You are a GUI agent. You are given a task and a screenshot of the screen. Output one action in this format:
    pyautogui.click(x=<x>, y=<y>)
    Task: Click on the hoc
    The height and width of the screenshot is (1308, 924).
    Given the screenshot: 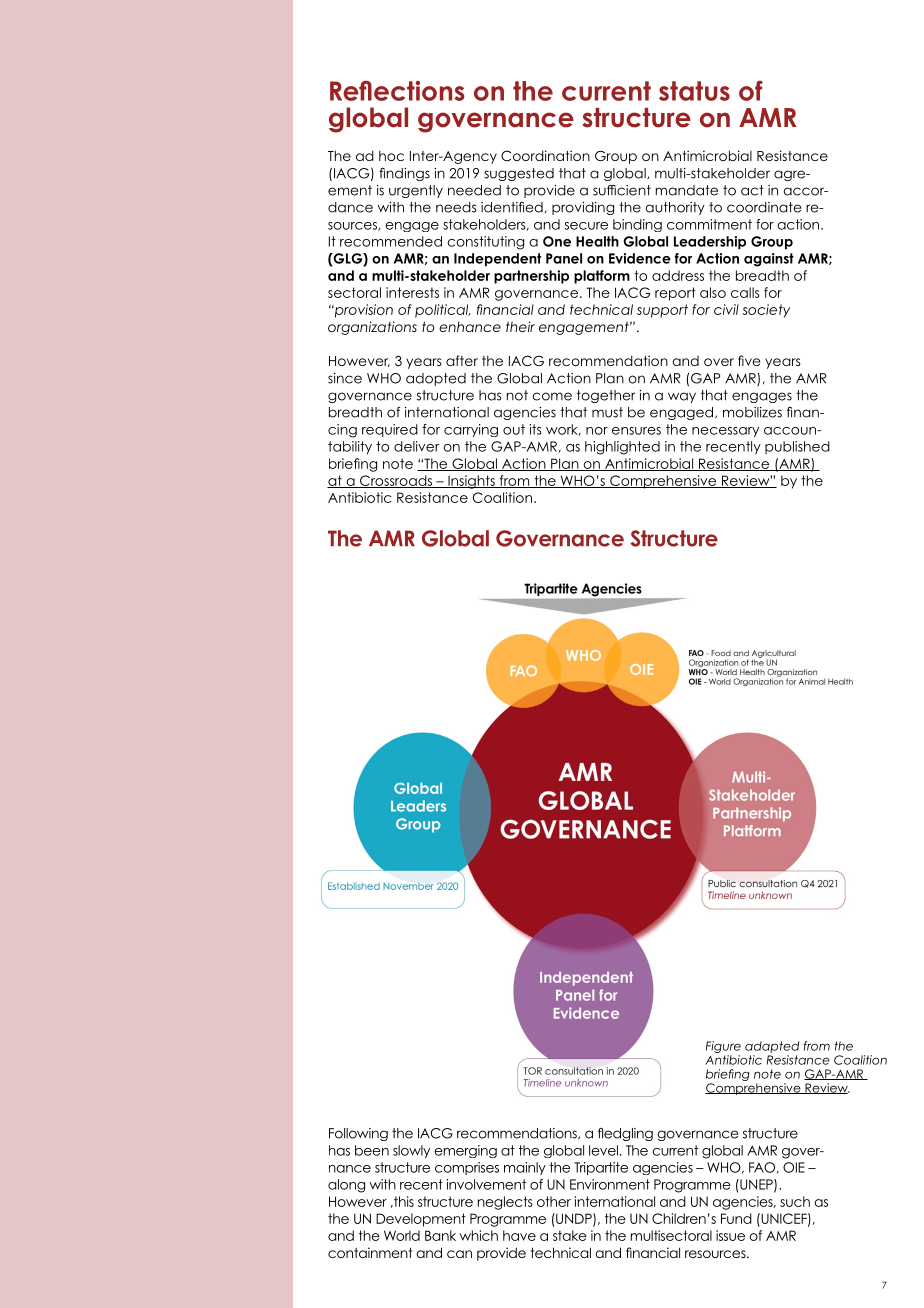 What is the action you would take?
    pyautogui.click(x=391, y=155)
